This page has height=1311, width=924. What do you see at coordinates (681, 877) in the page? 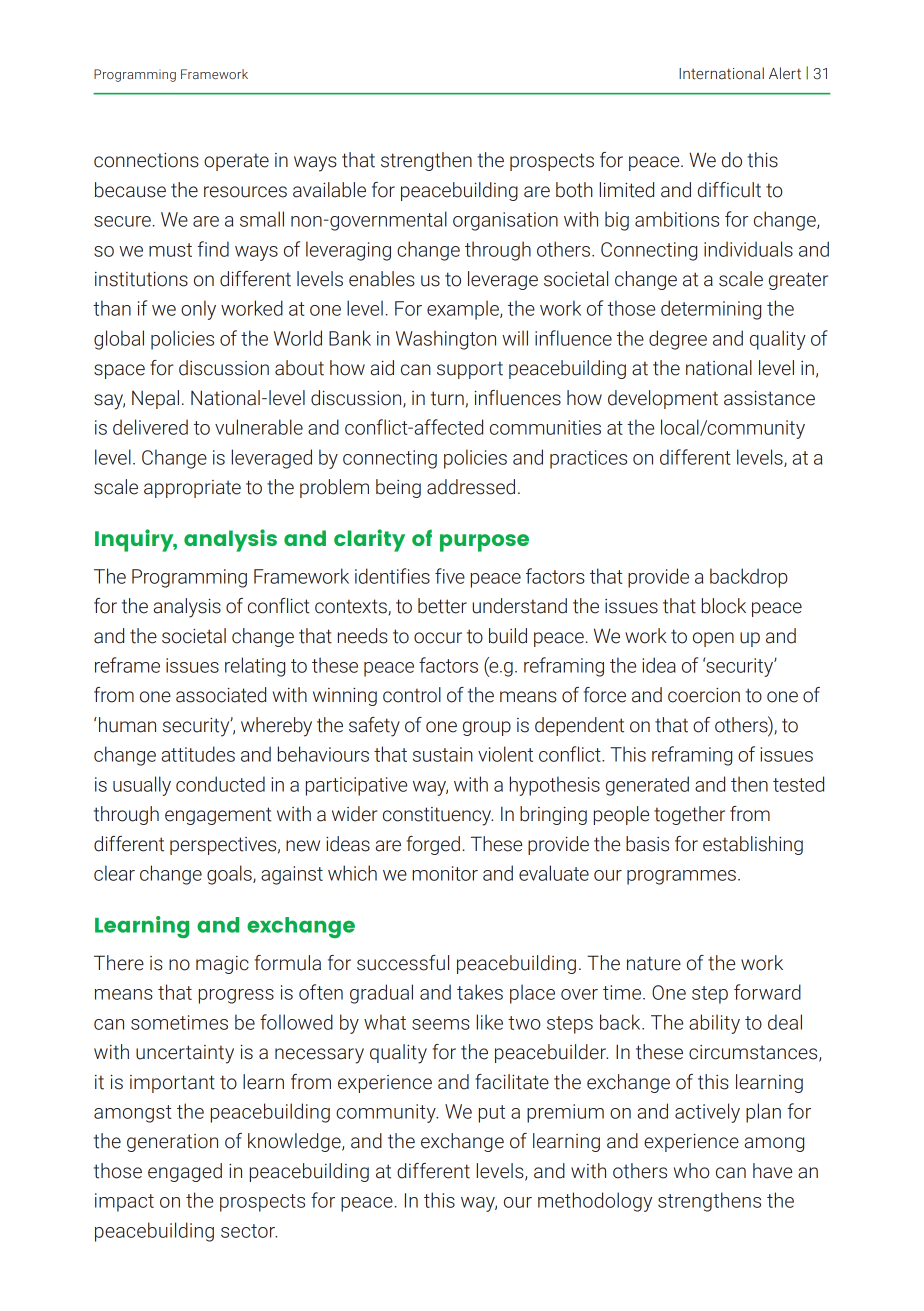
I see `programmes` at bounding box center [681, 877].
